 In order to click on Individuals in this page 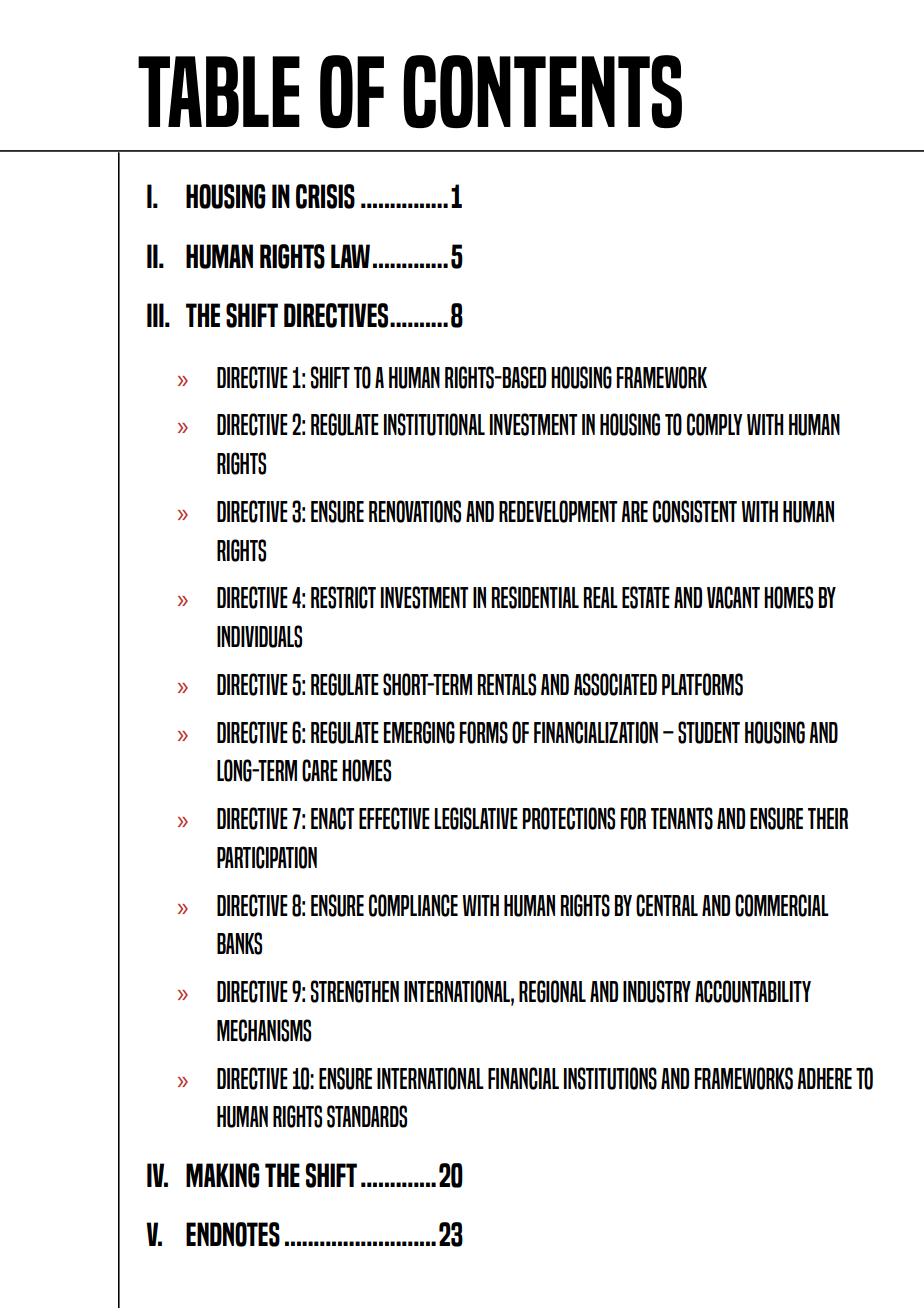, I will do `click(259, 636)`.
